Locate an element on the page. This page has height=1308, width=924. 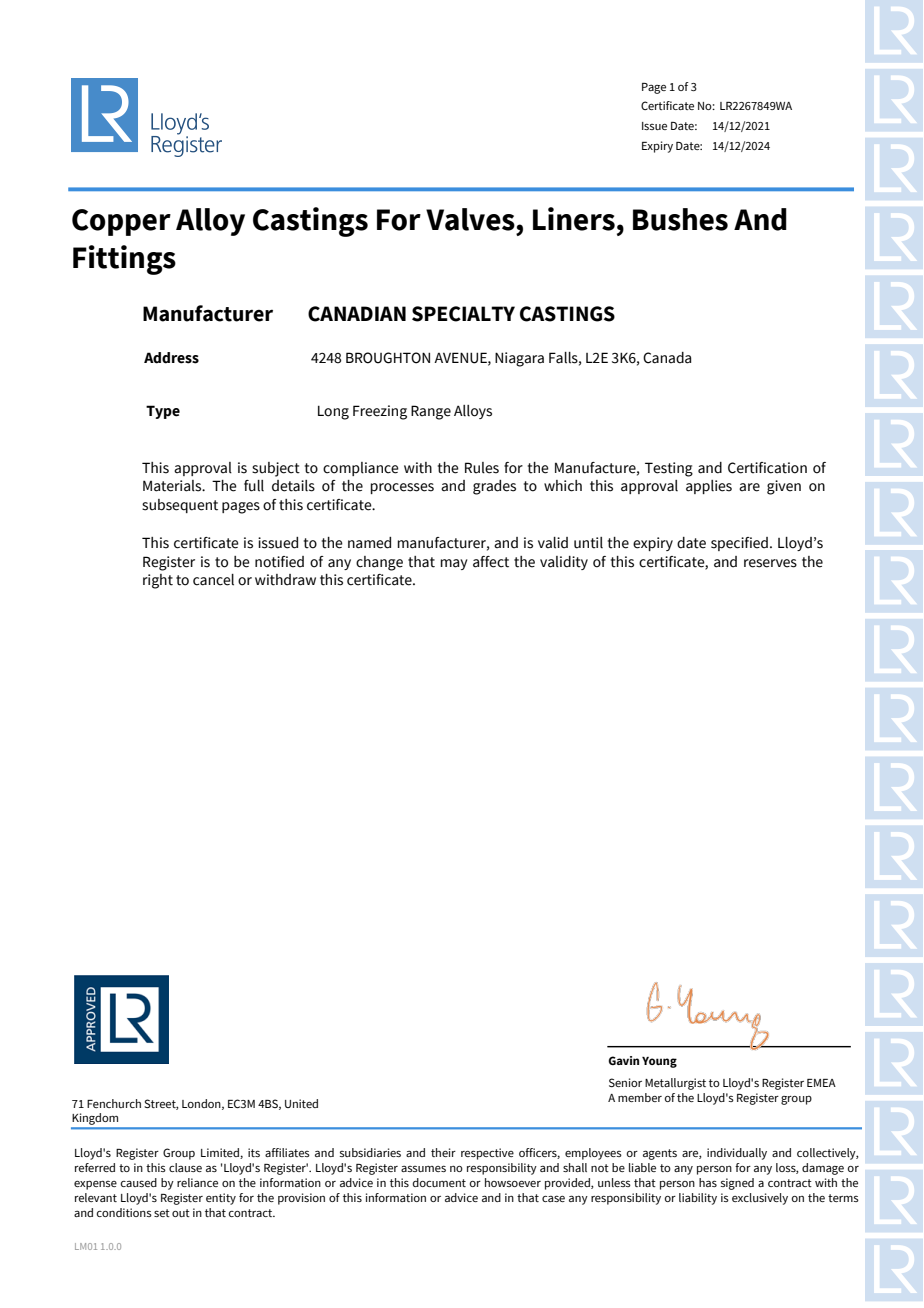
Valves is located at coordinates (470, 219).
